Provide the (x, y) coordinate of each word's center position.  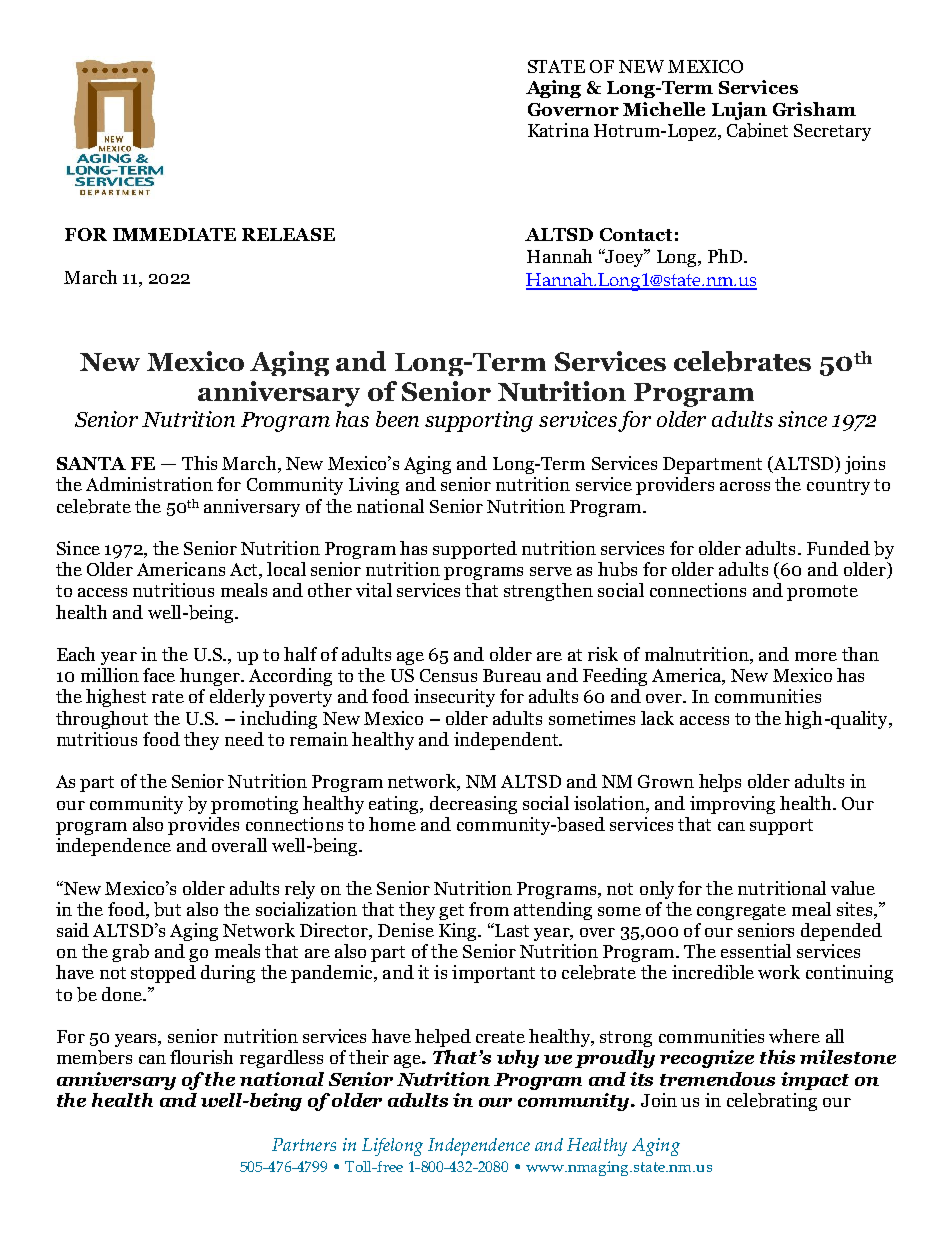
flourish (201, 1057)
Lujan (739, 111)
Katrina (558, 130)
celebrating (772, 1102)
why (518, 1059)
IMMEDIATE (174, 234)
